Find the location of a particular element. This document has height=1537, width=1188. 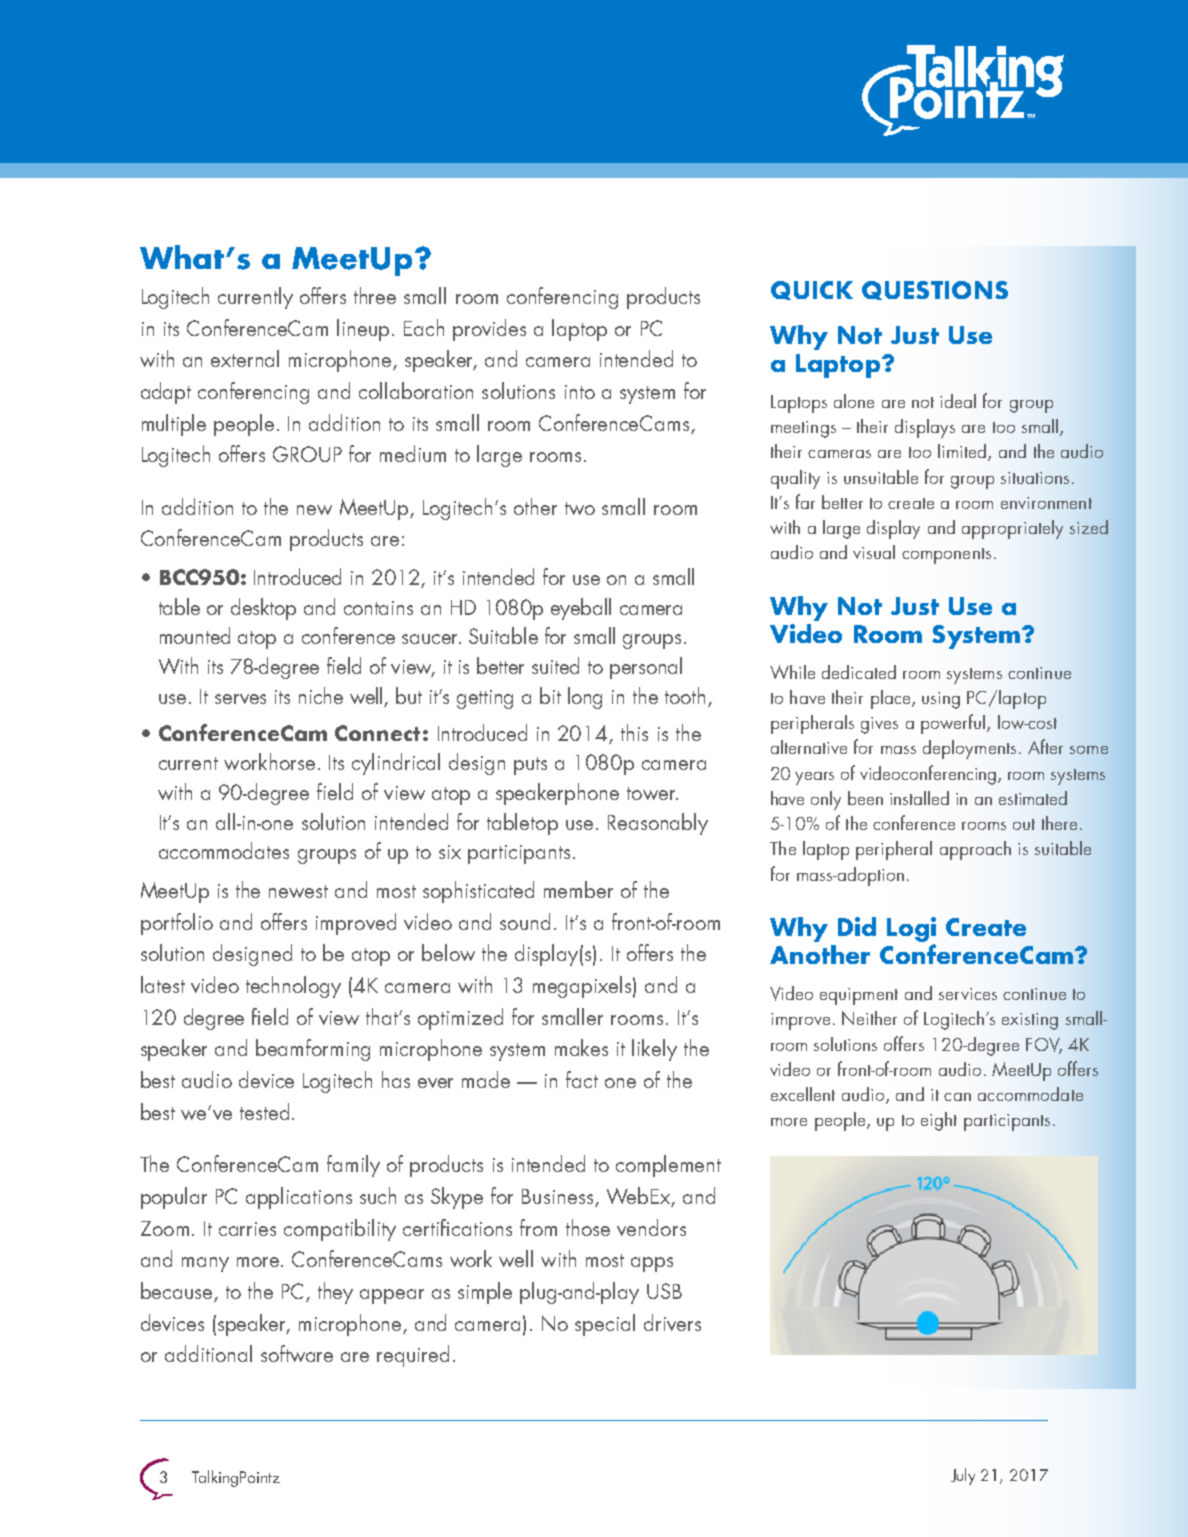

external is located at coordinates (245, 358).
